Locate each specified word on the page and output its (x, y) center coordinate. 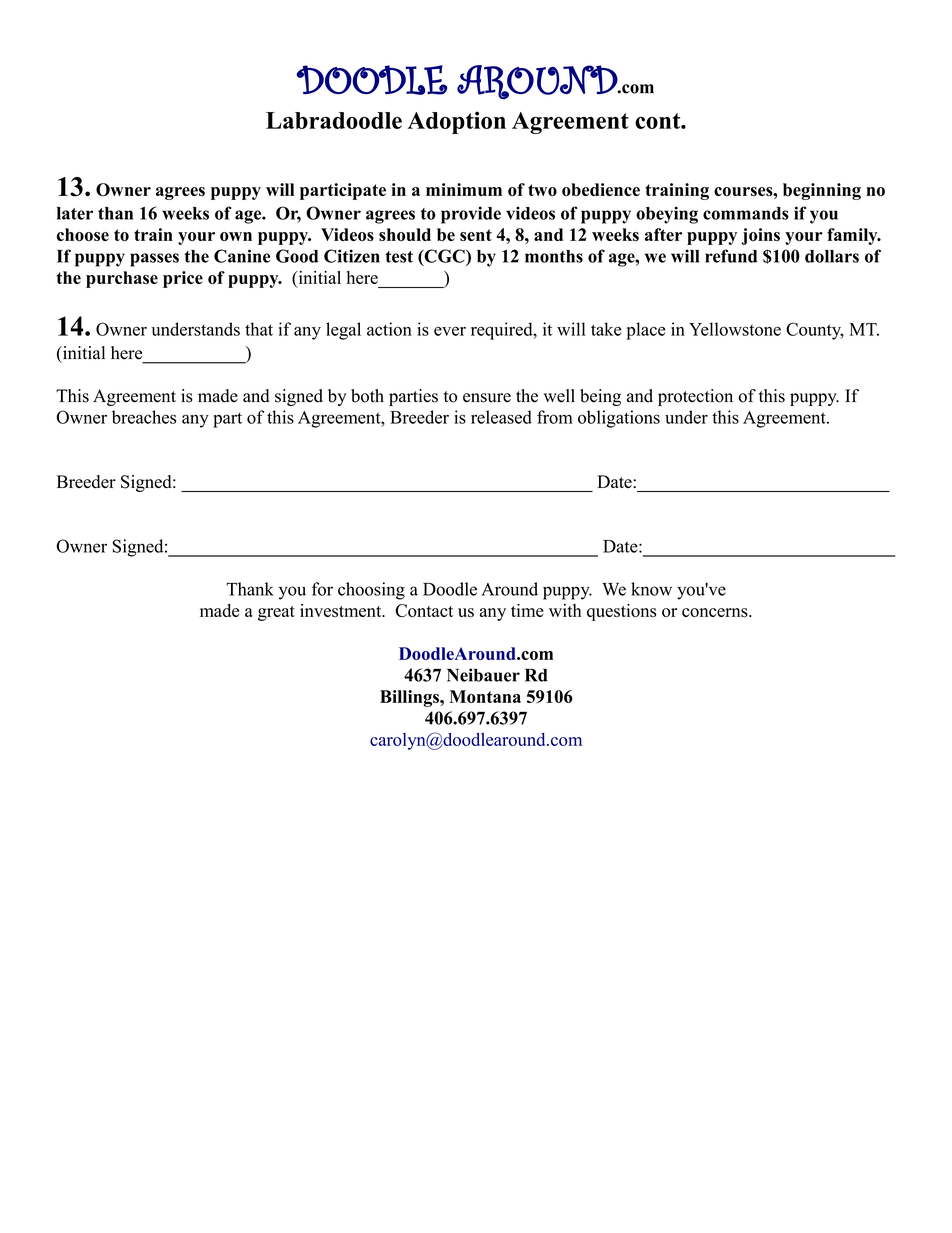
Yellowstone (735, 329)
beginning (822, 191)
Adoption (456, 122)
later (75, 213)
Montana (485, 696)
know (651, 589)
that (259, 329)
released (501, 417)
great (276, 613)
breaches (144, 417)
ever (450, 331)
